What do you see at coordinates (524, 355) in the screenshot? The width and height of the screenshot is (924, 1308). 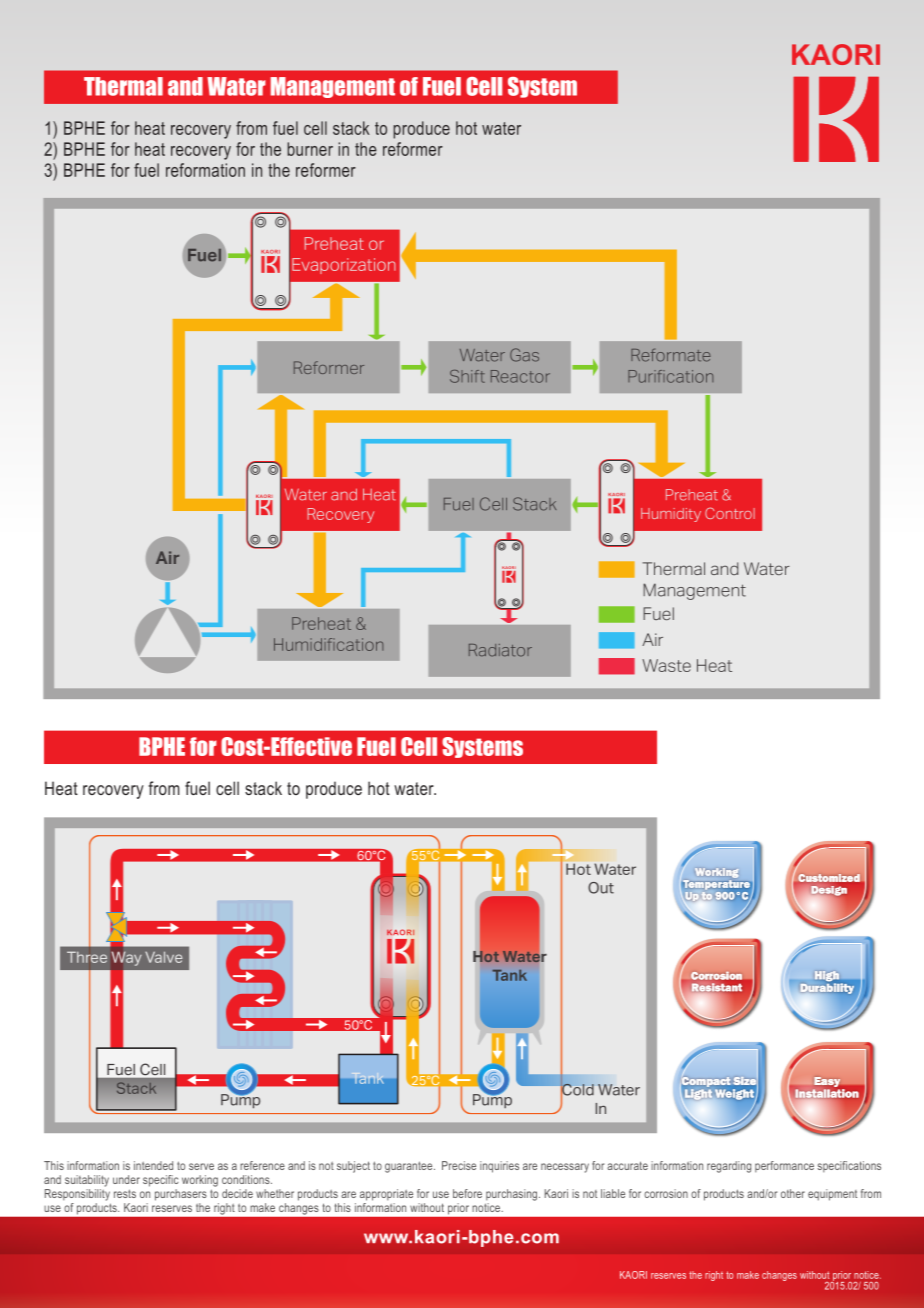 I see `Gas` at bounding box center [524, 355].
